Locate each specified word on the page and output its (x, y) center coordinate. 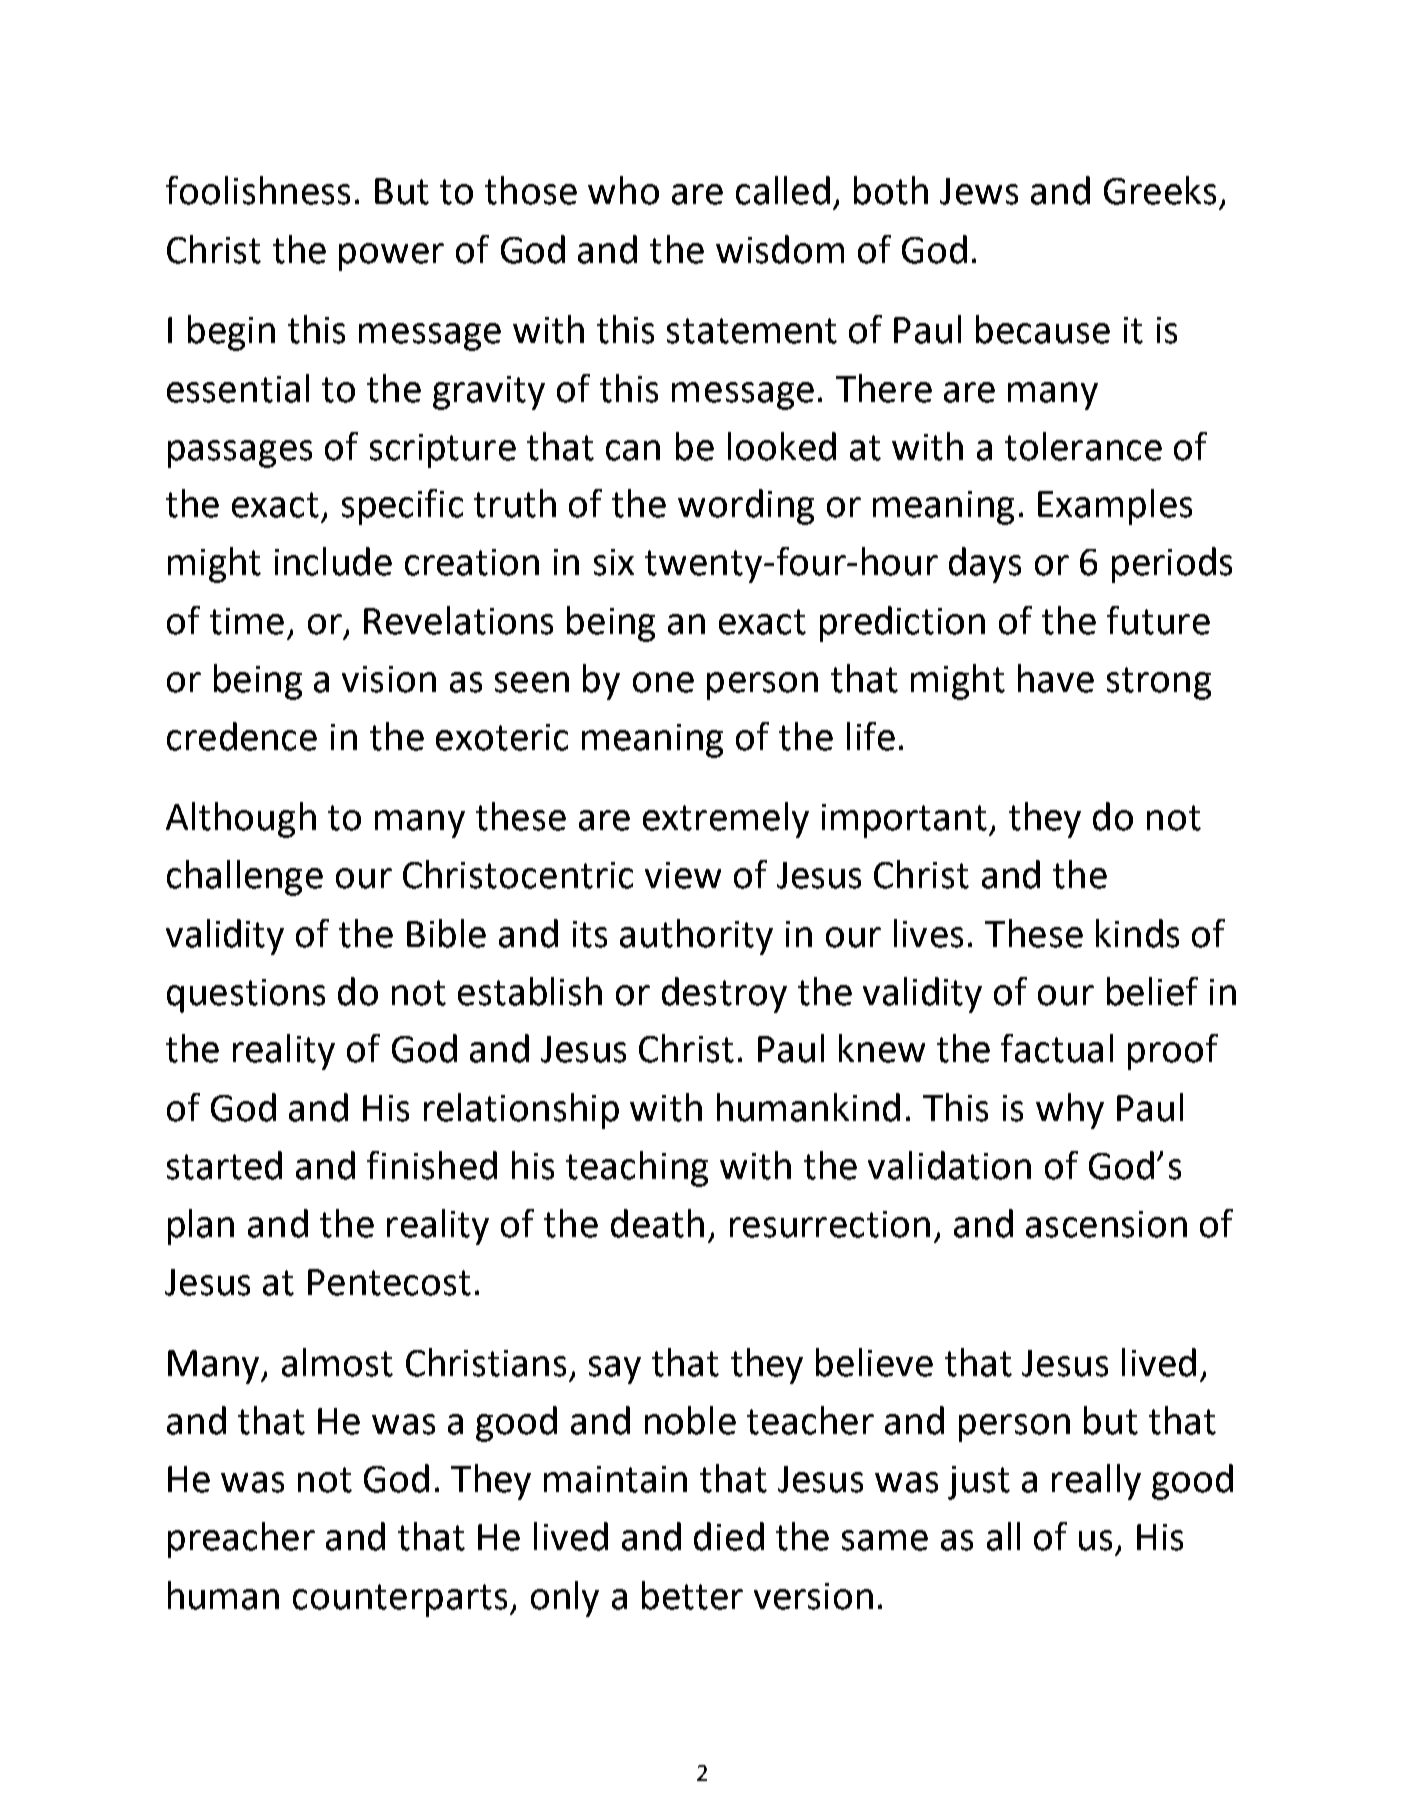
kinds (1137, 933)
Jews (979, 191)
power (391, 257)
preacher (241, 1540)
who (623, 190)
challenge (245, 878)
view (683, 875)
